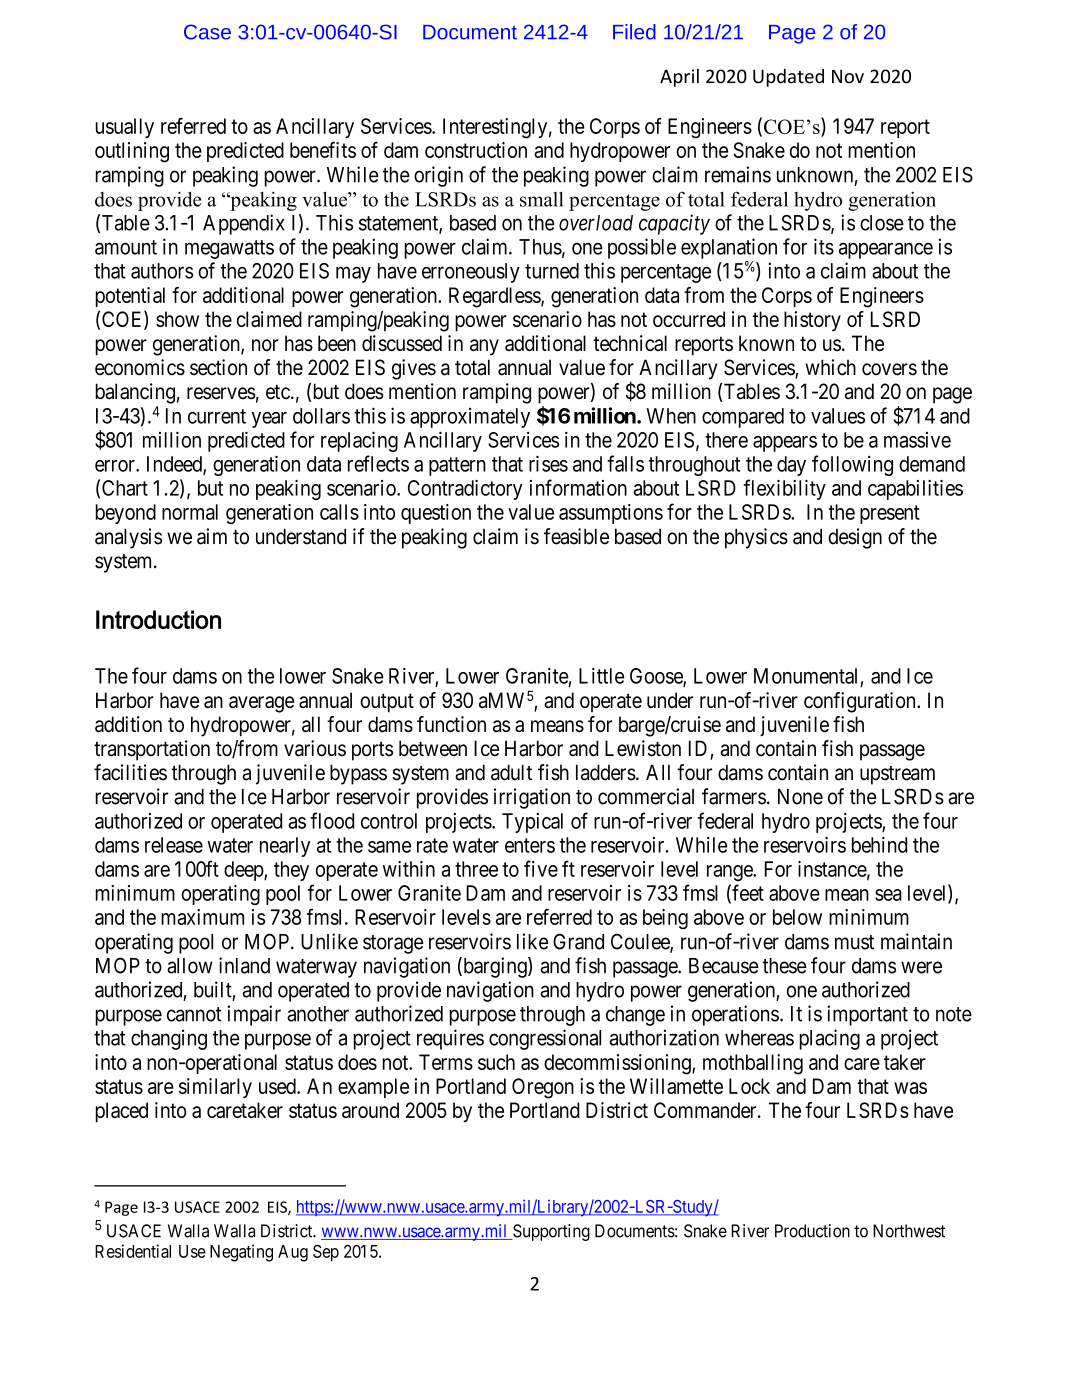  I want to click on allow, so click(190, 966).
